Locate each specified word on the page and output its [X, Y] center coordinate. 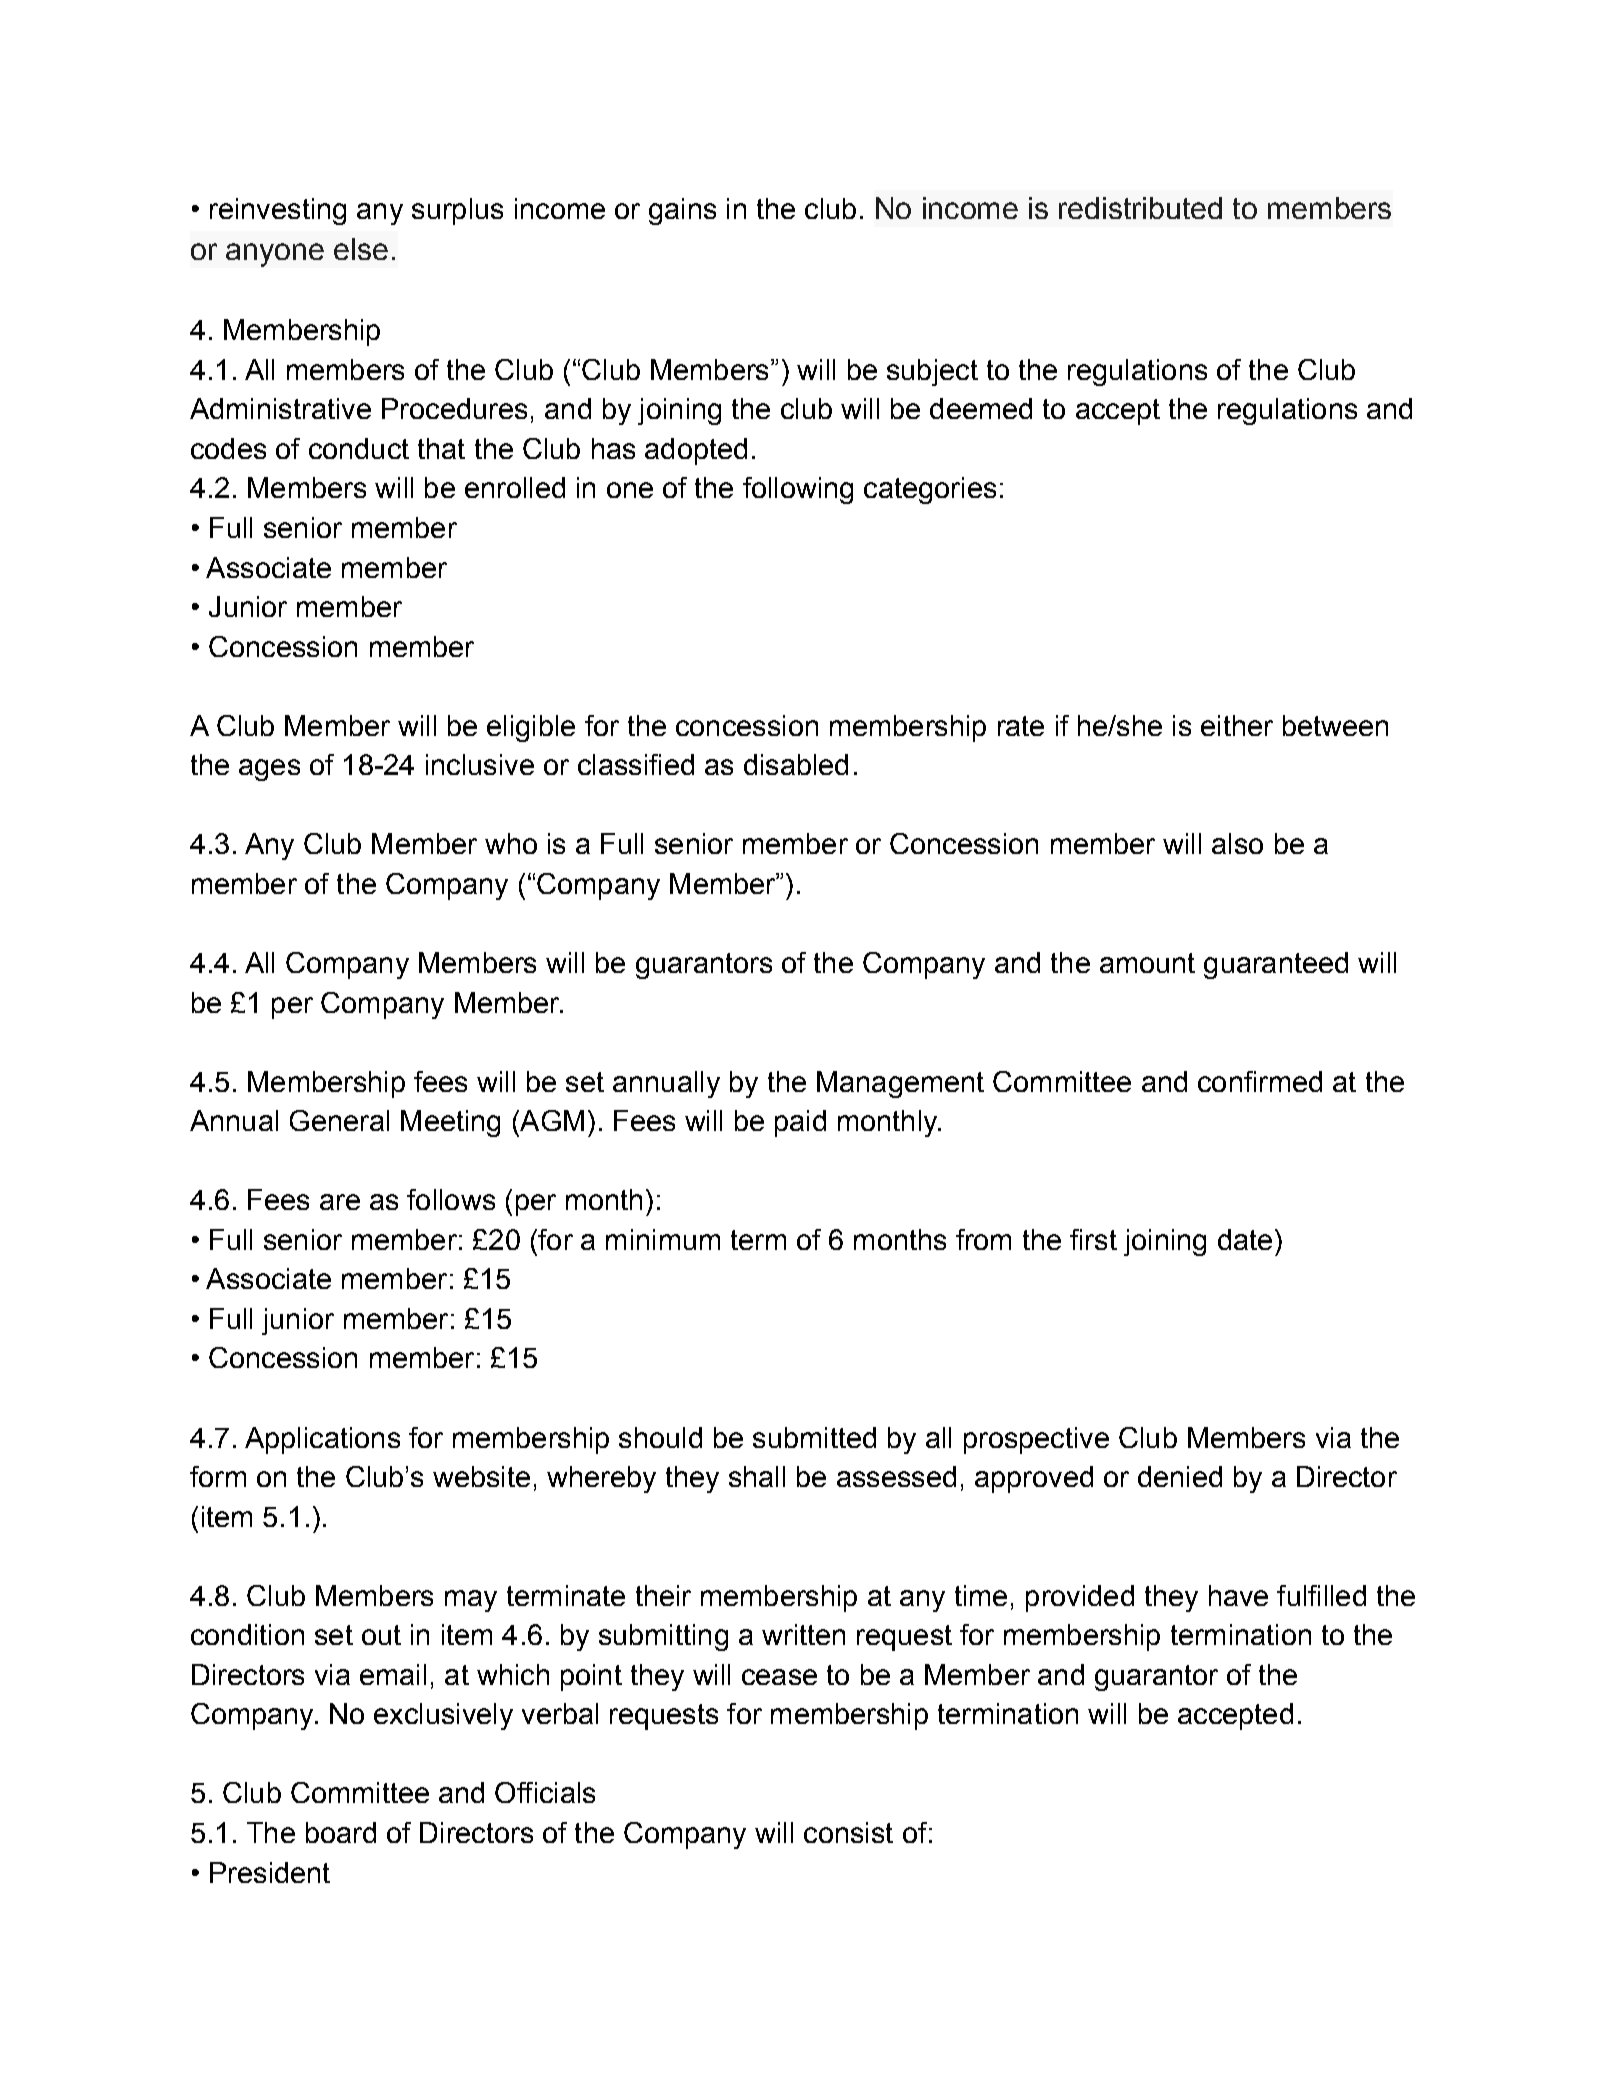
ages [269, 770]
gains [682, 211]
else [361, 249]
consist [848, 1832]
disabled [796, 764]
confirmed [1260, 1081]
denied [1180, 1476]
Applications [322, 1440]
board [341, 1832]
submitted [814, 1437]
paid [800, 1123]
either [1237, 725]
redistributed [1140, 208]
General [339, 1120]
